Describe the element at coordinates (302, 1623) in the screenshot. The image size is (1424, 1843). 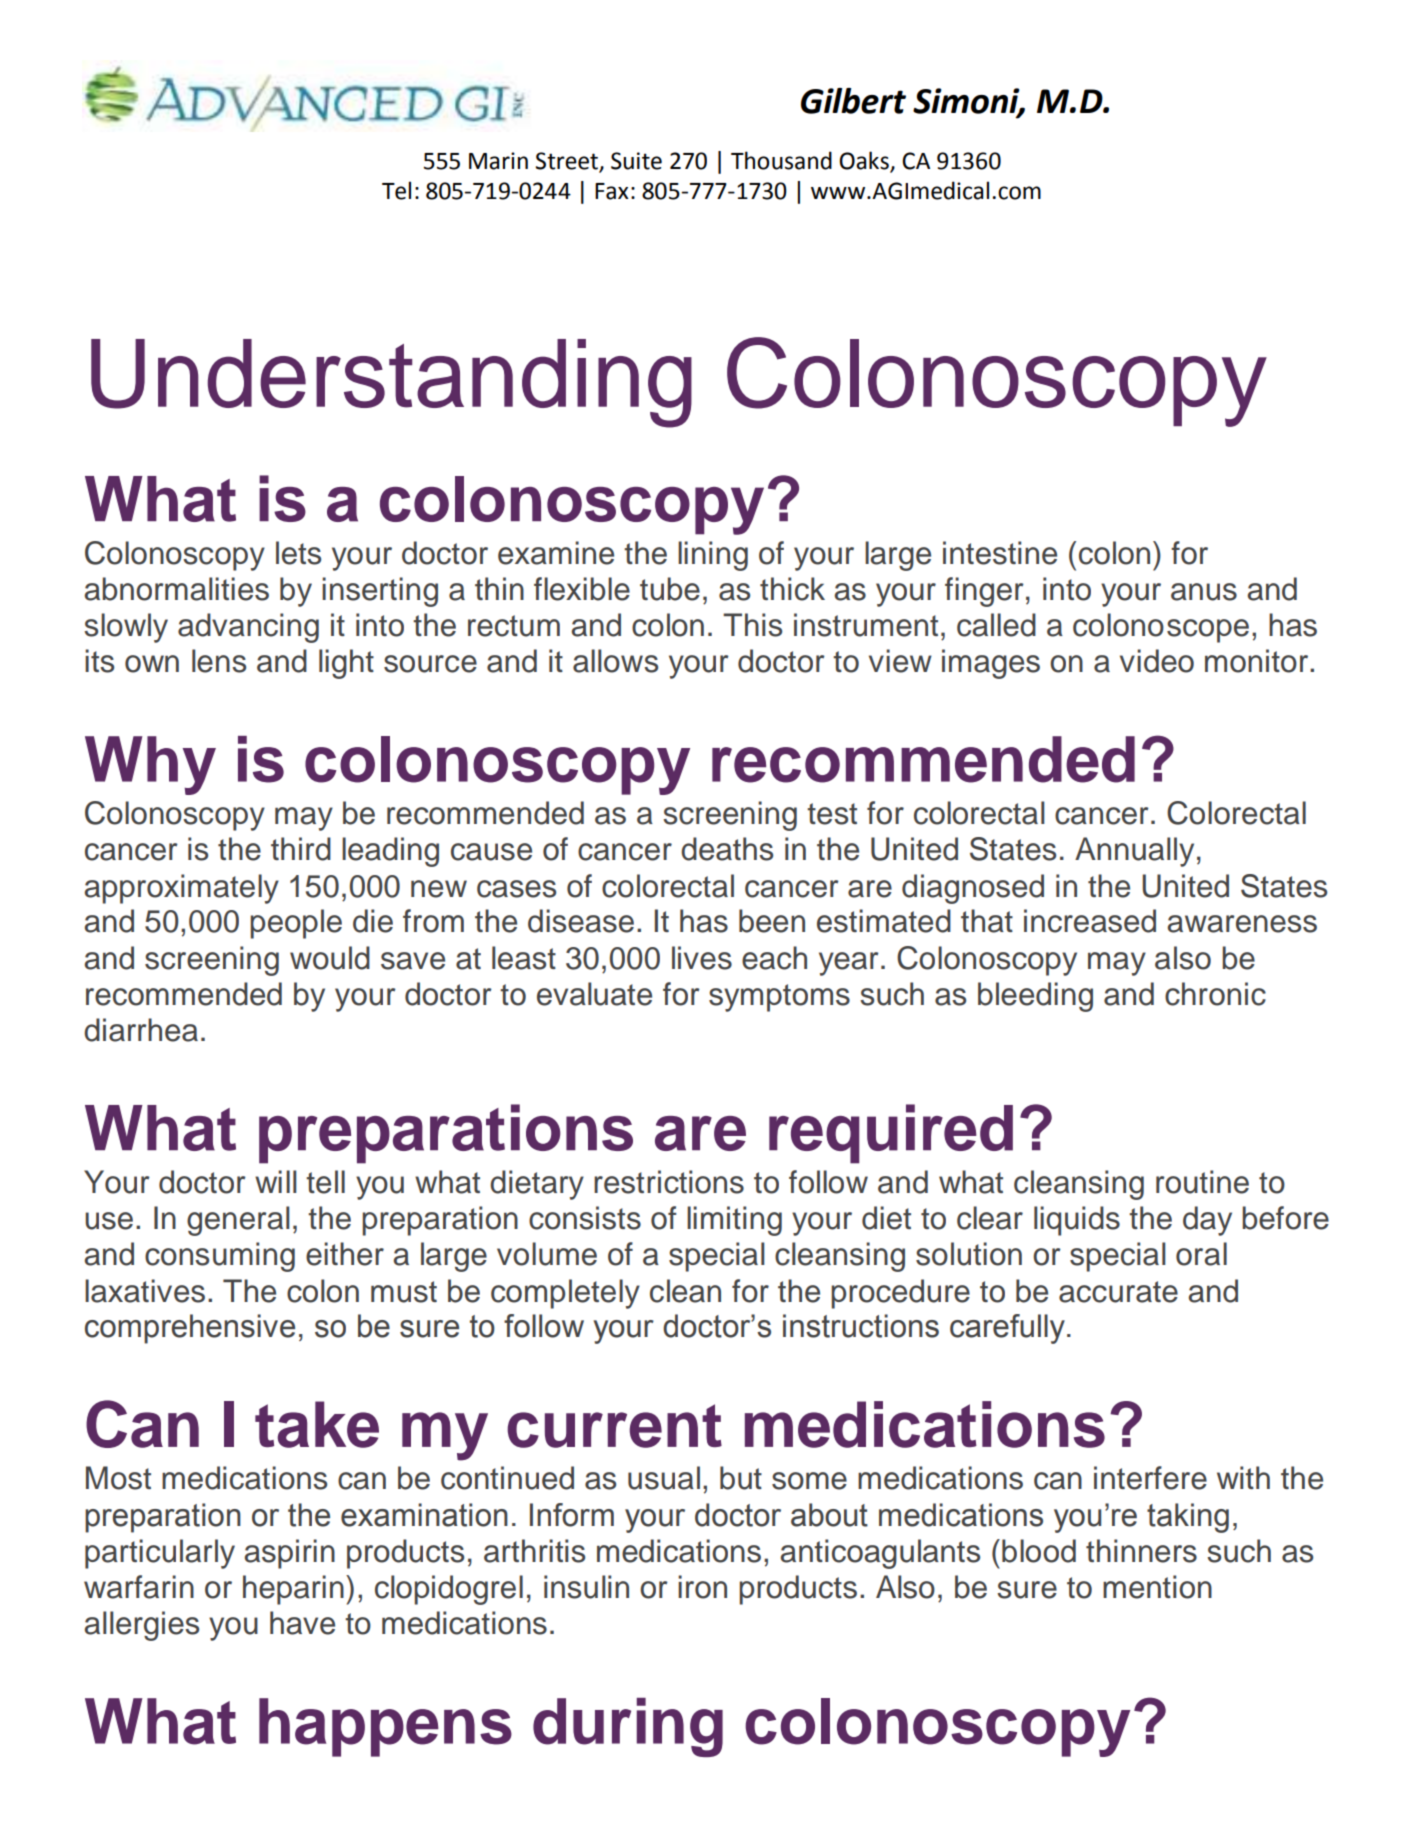
I see `have` at that location.
